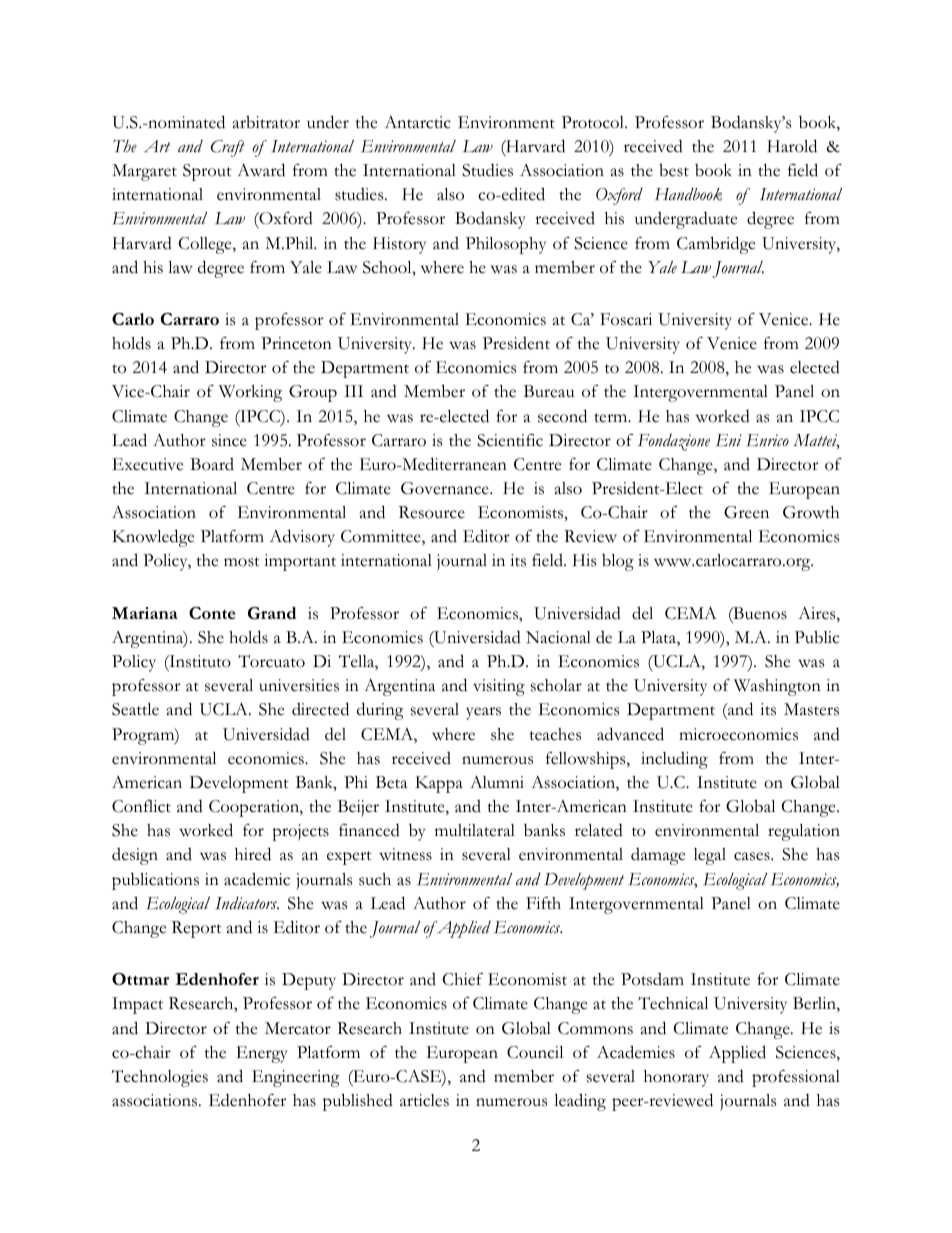 This page has height=1233, width=952. I want to click on Nacional, so click(558, 637).
